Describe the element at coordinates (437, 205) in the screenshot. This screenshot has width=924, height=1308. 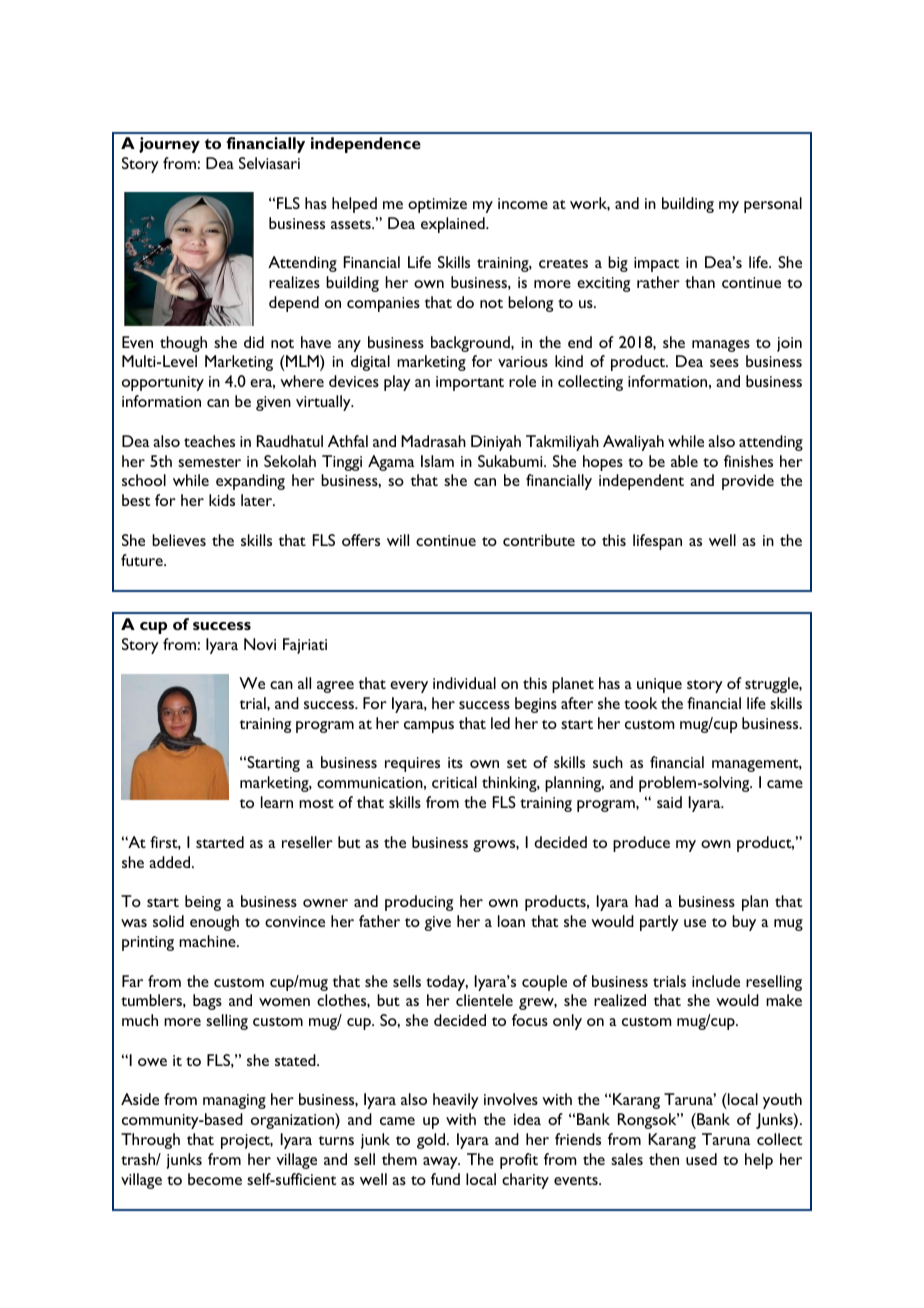
I see `optimize` at that location.
